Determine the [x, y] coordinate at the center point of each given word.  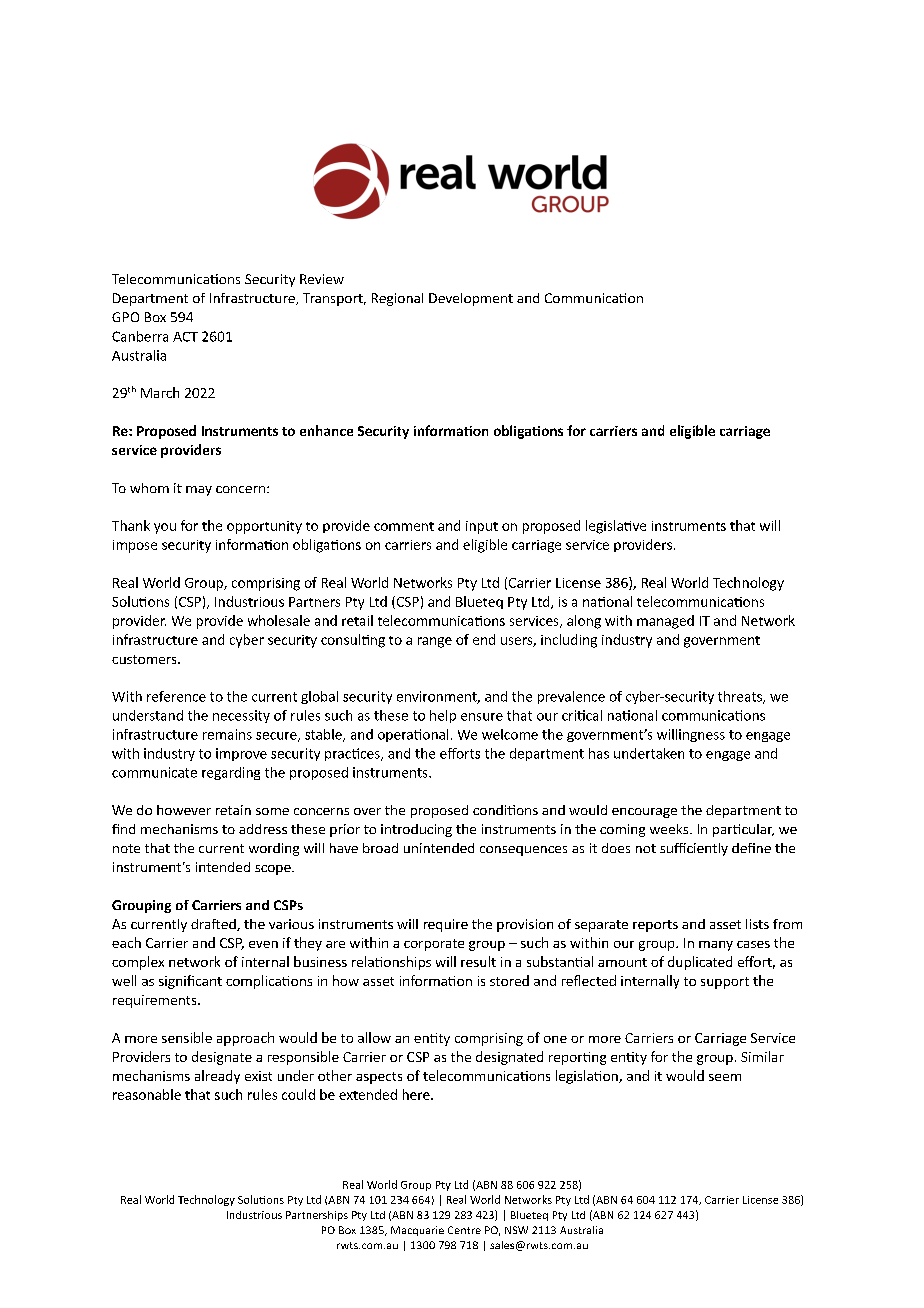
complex [138, 963]
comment [404, 526]
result [478, 961]
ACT [185, 337]
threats [741, 697]
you [165, 528]
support [725, 983]
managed [665, 622]
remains [227, 734]
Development [471, 299]
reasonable [147, 1094]
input [482, 527]
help [443, 716]
